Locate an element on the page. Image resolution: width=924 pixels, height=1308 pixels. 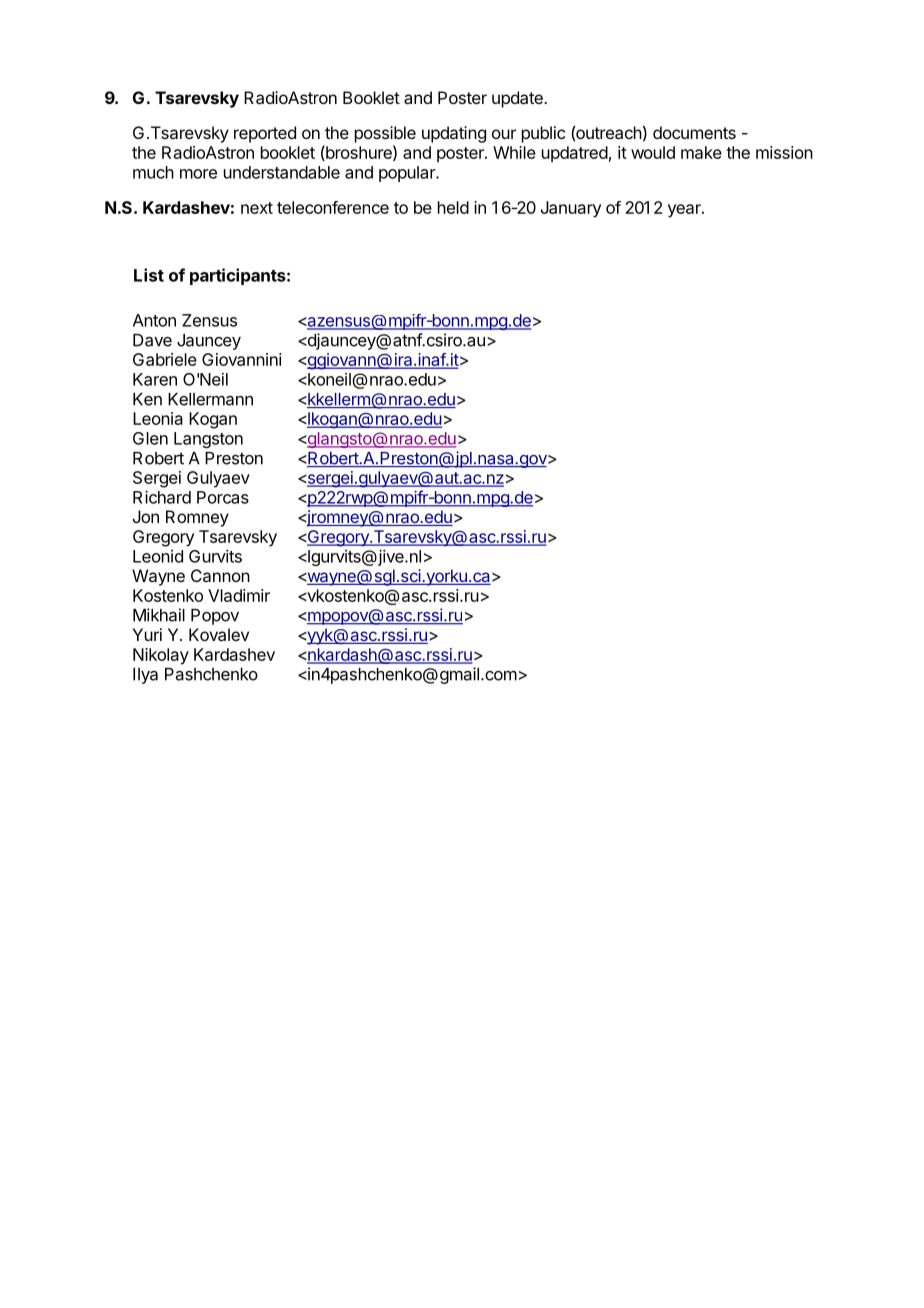
held is located at coordinates (453, 207).
